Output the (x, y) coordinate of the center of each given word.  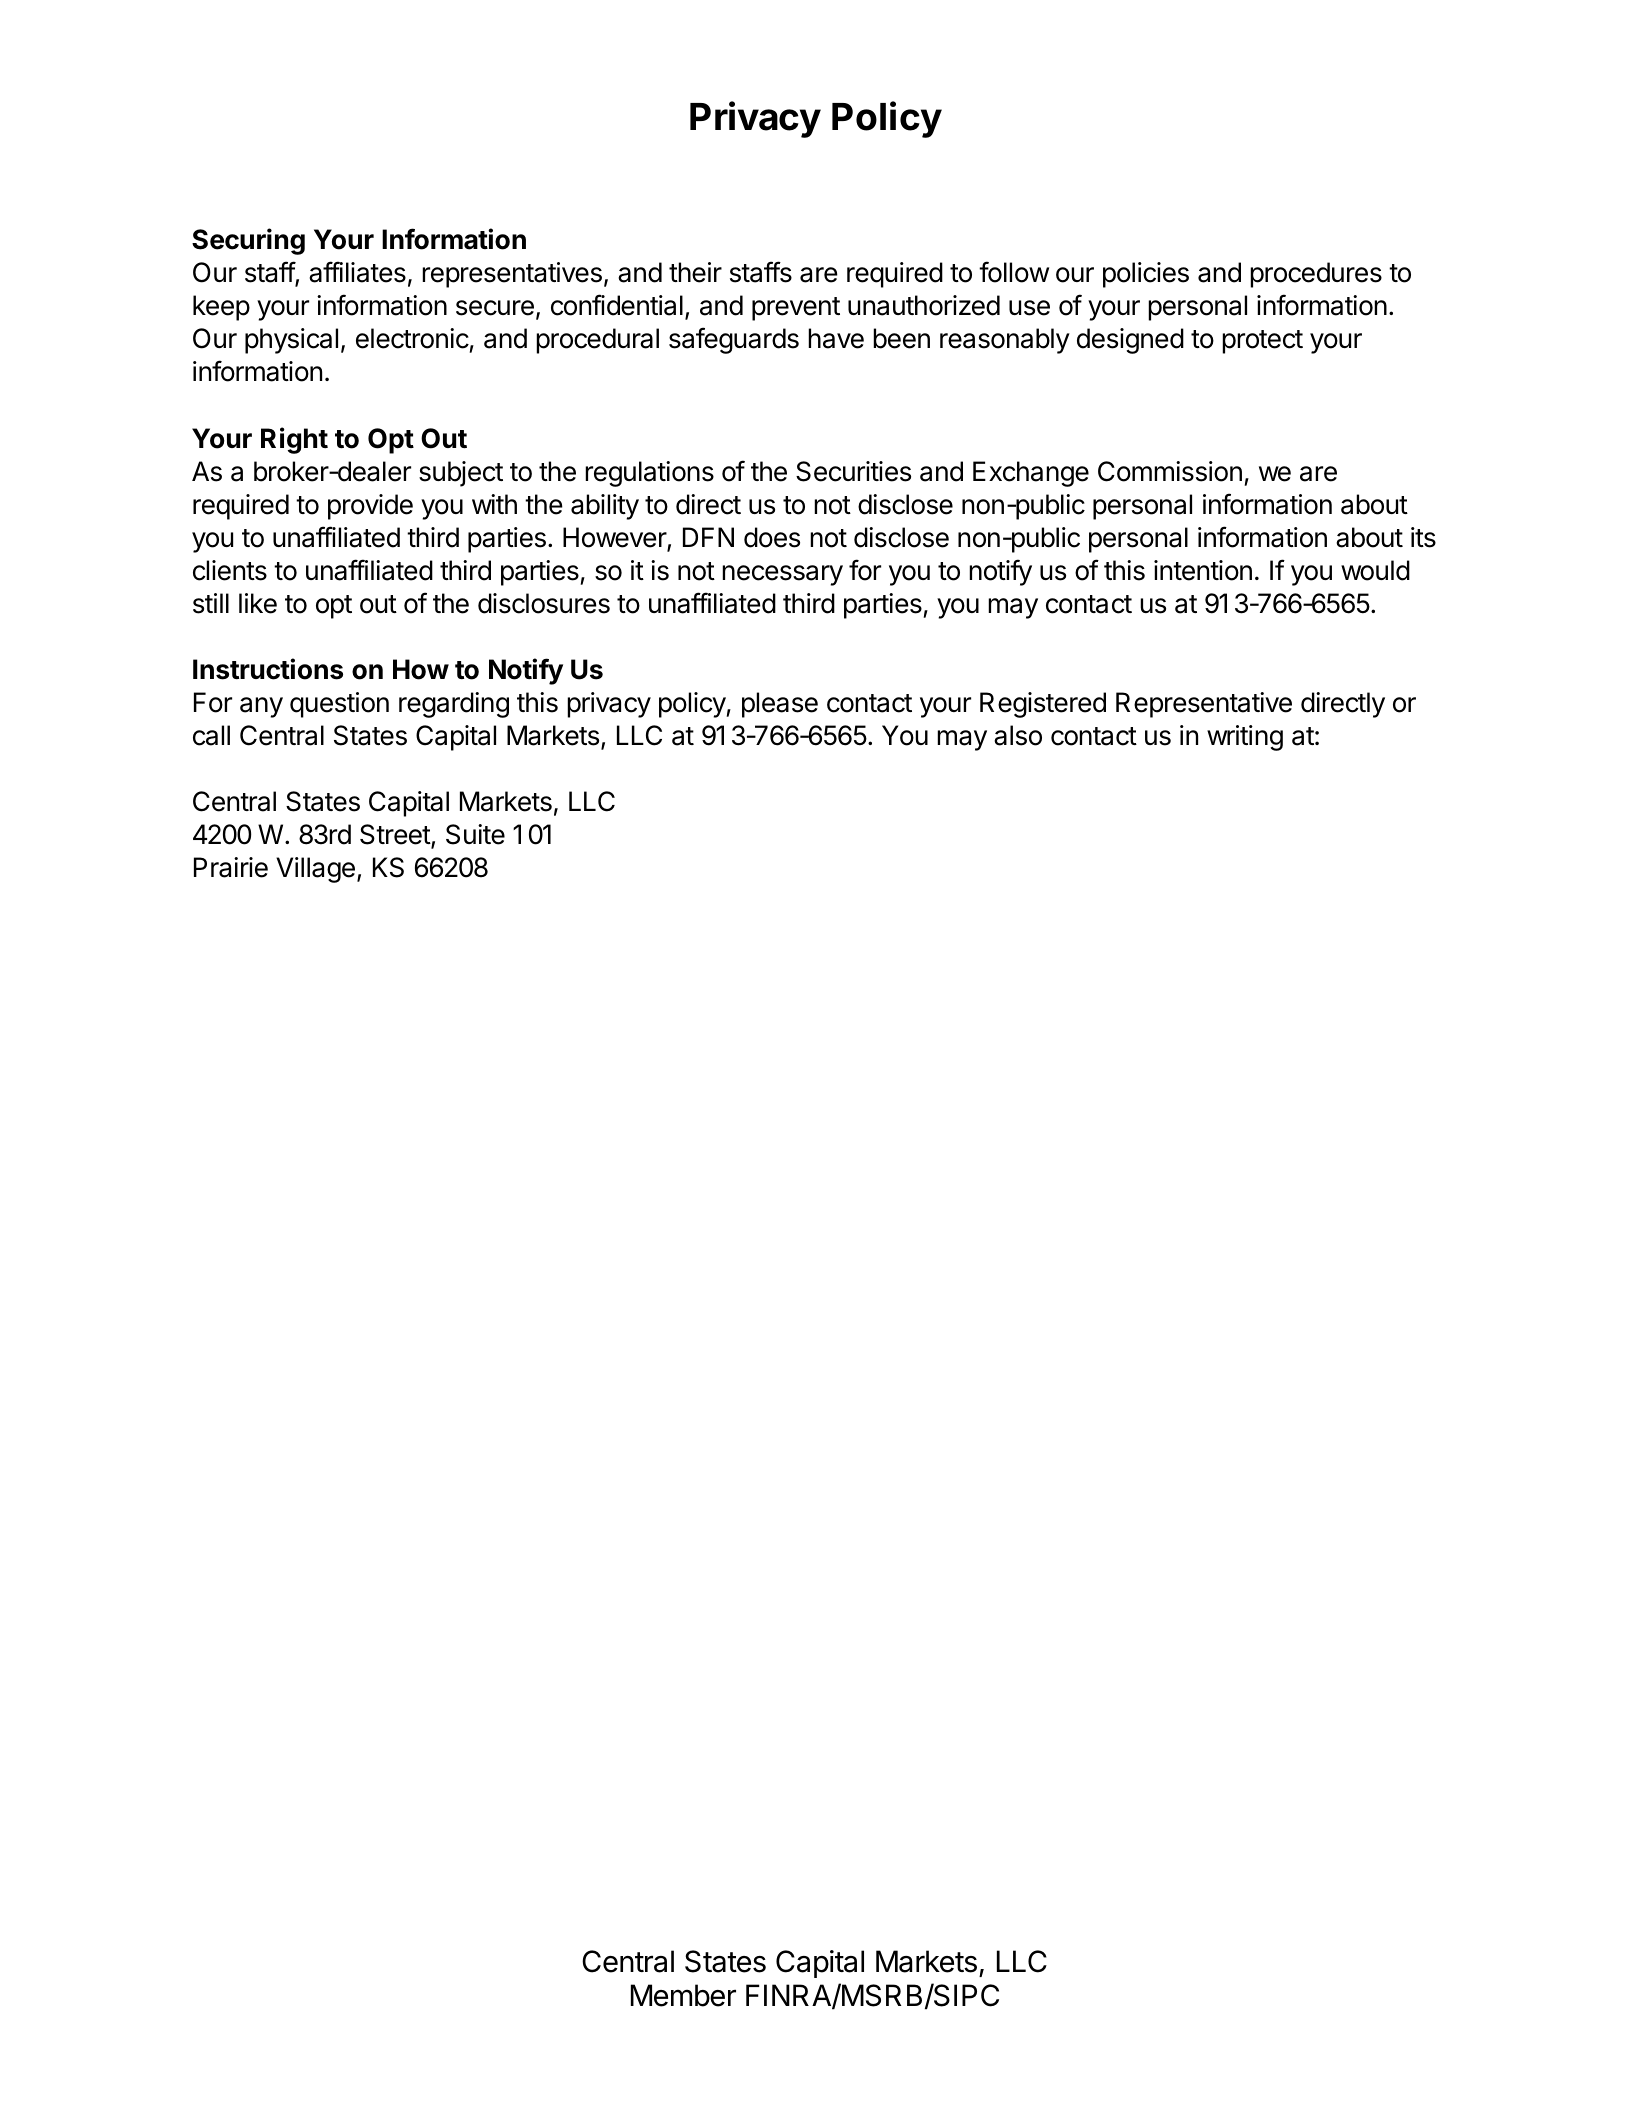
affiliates (357, 272)
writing (1245, 738)
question (339, 705)
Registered (1043, 705)
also (1018, 735)
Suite (475, 834)
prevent (796, 309)
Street (396, 835)
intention (1203, 570)
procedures (1316, 275)
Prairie (231, 867)
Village (315, 870)
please (780, 705)
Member (683, 1995)
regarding (454, 705)
